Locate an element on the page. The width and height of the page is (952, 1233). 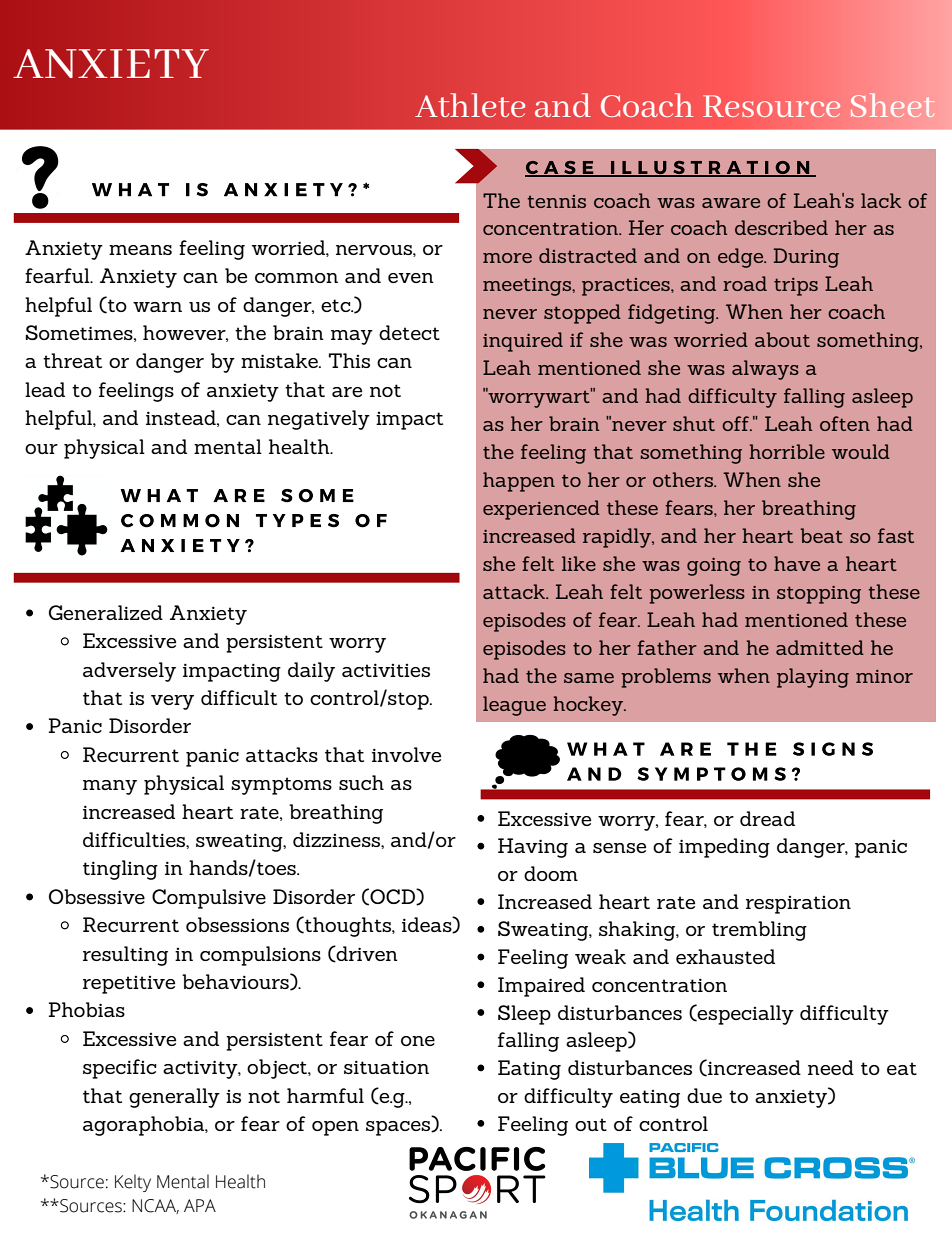
activities is located at coordinates (386, 670).
